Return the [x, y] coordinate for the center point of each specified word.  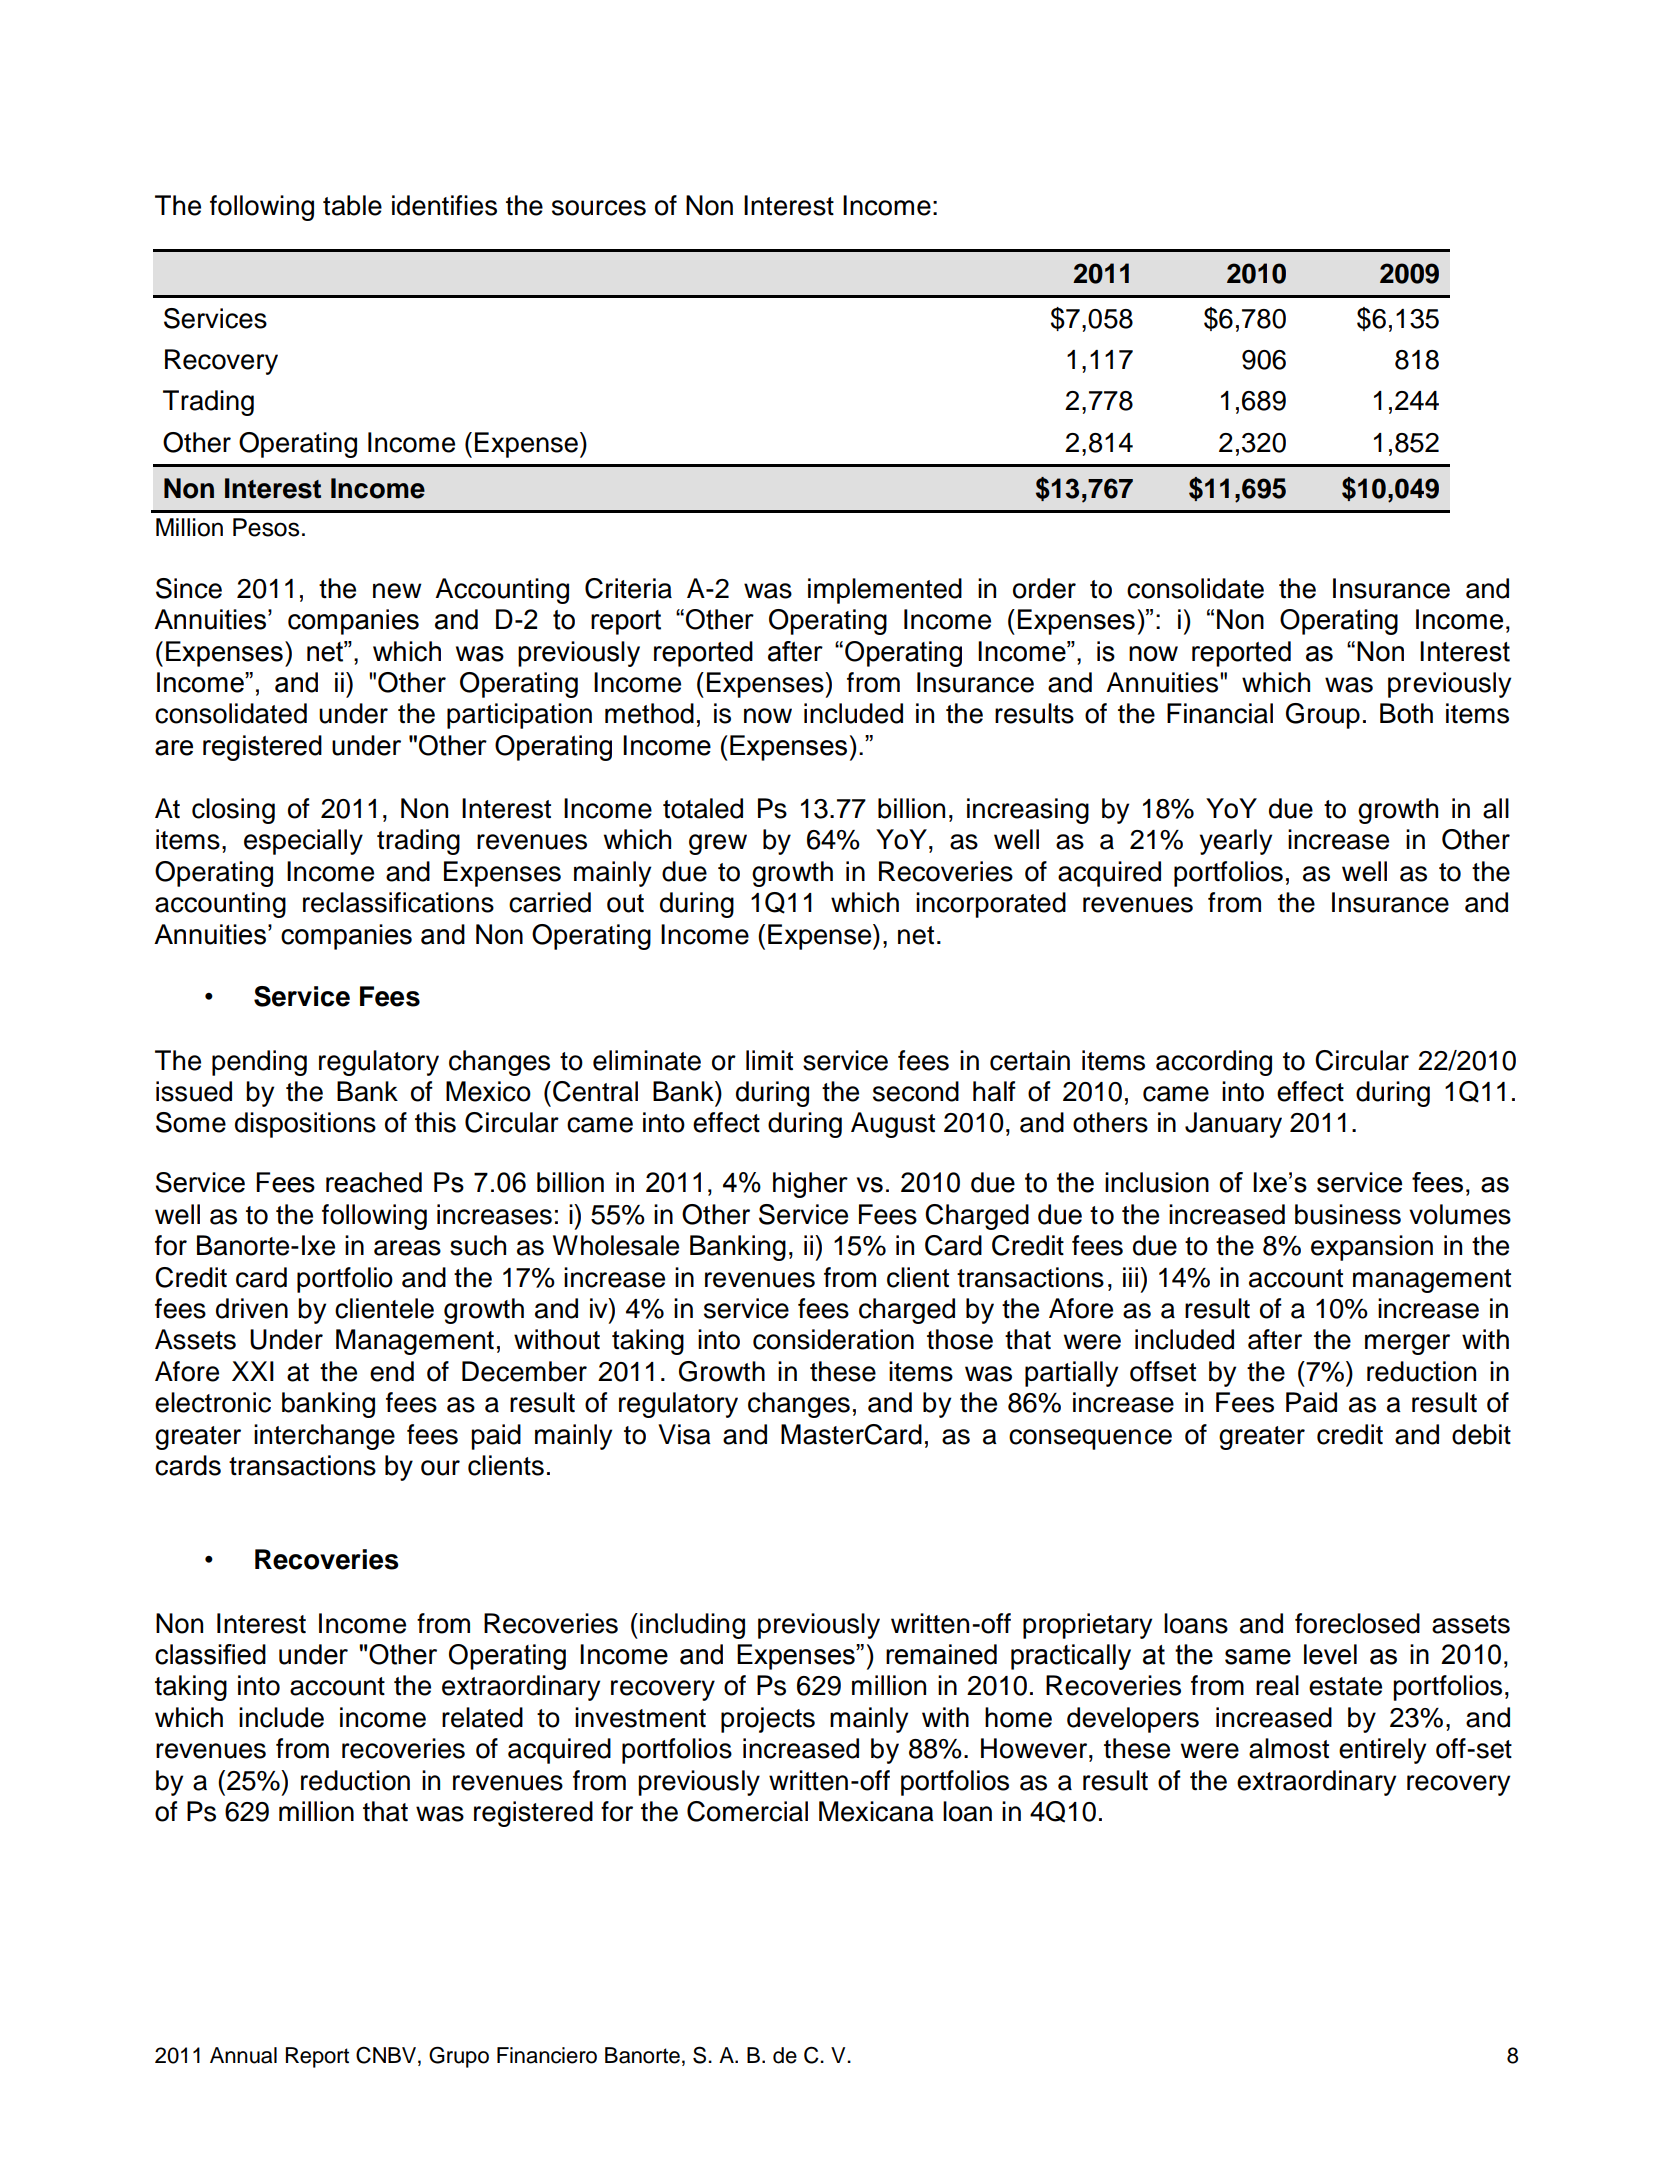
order [1044, 588]
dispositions [305, 1125]
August [893, 1125]
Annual [243, 2055]
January [1233, 1125]
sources [599, 208]
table [352, 205]
